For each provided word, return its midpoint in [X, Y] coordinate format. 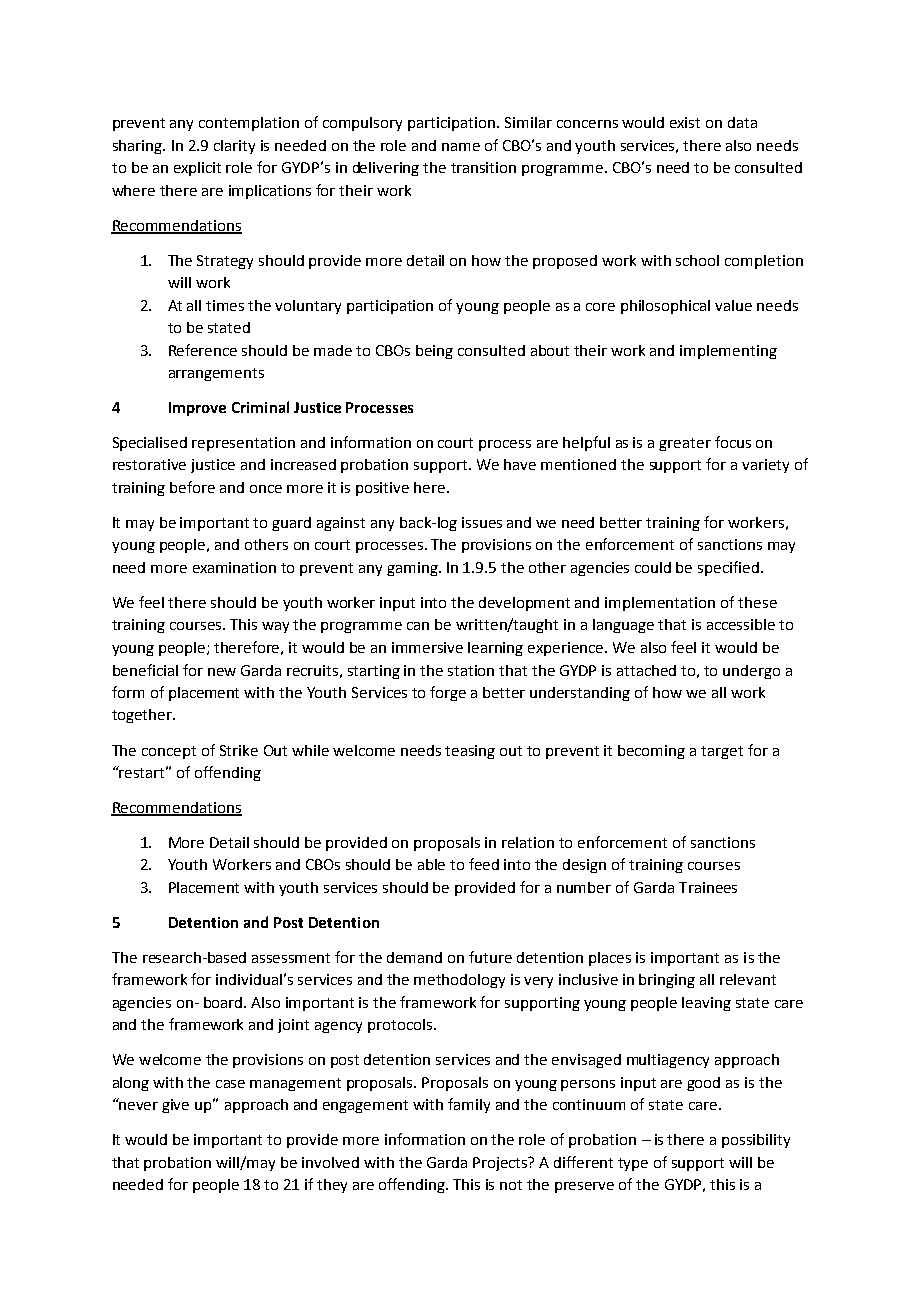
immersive [427, 647]
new [222, 672]
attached [646, 670]
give [175, 1106]
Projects [501, 1164]
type [633, 1164]
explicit [197, 169]
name [461, 147]
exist [685, 122]
